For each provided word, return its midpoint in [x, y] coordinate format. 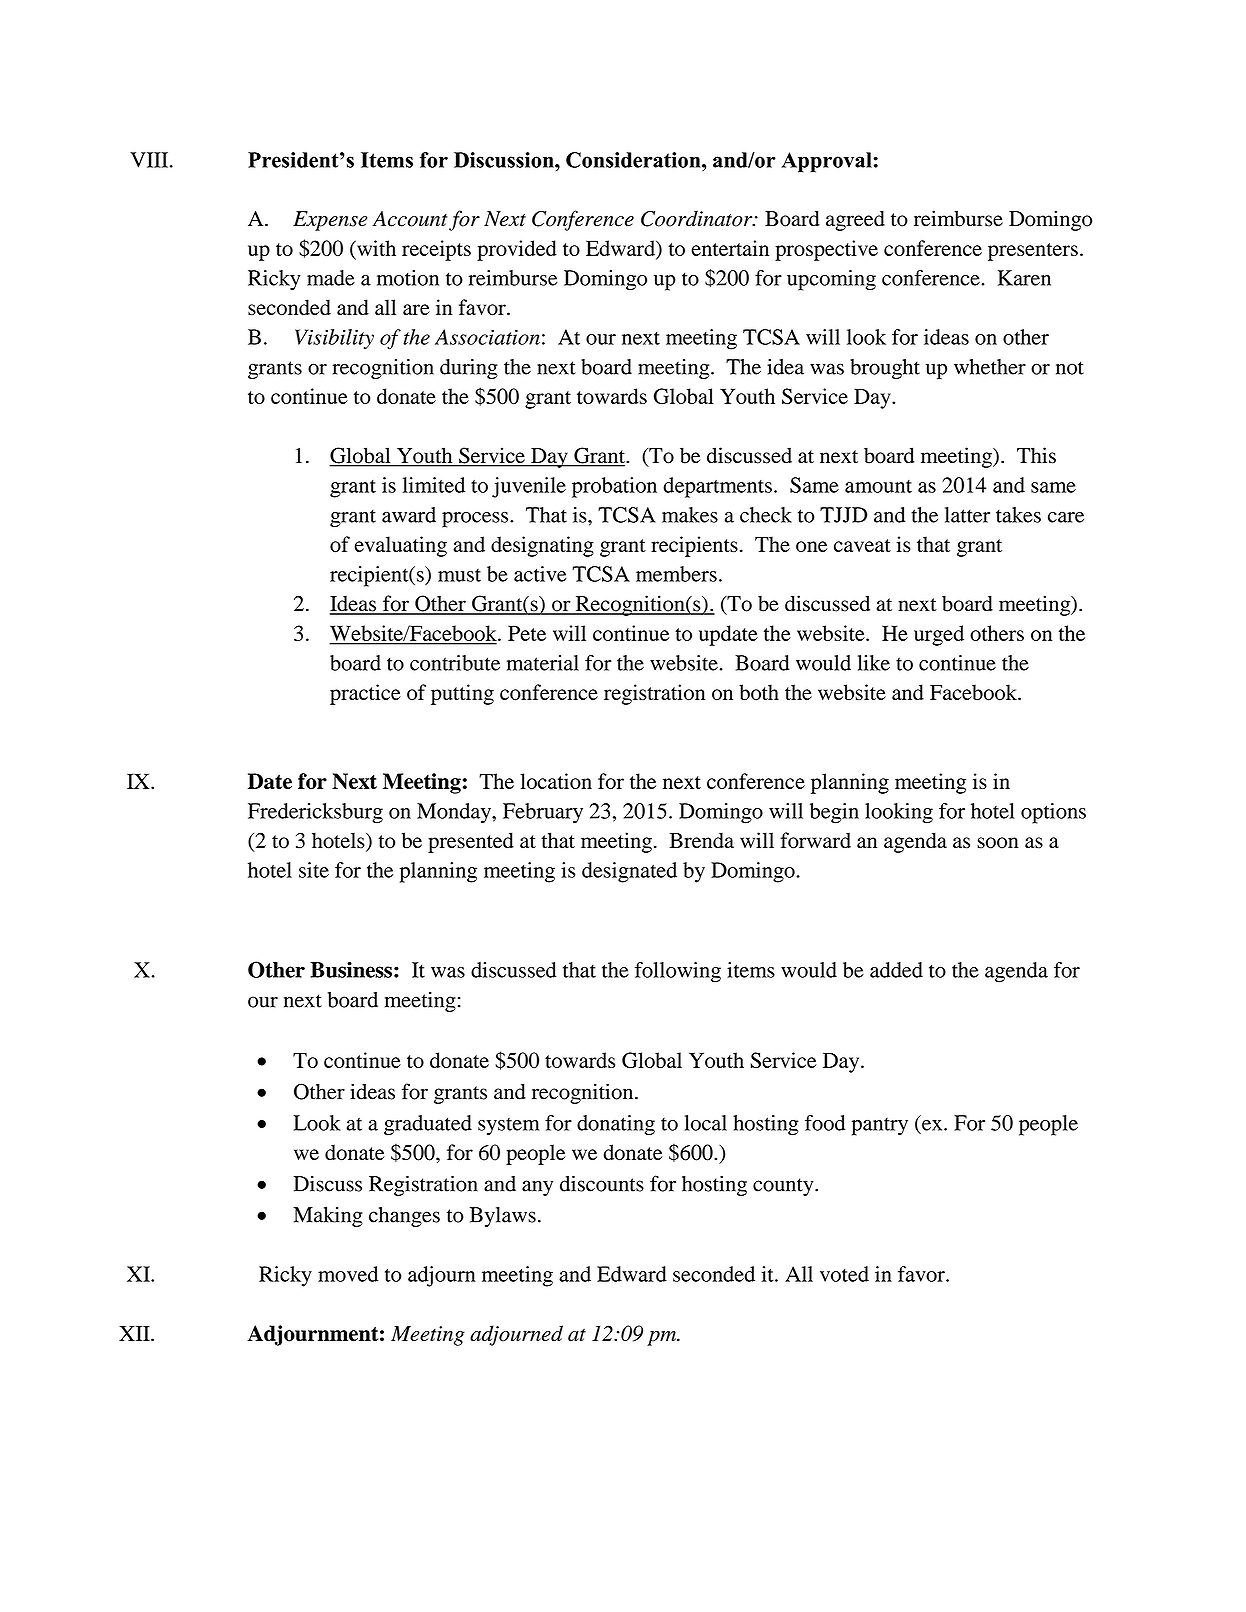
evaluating [401, 546]
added [896, 970]
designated [629, 872]
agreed [855, 220]
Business [351, 970]
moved [348, 1274]
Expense [330, 221]
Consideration [634, 160]
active [540, 574]
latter [967, 515]
